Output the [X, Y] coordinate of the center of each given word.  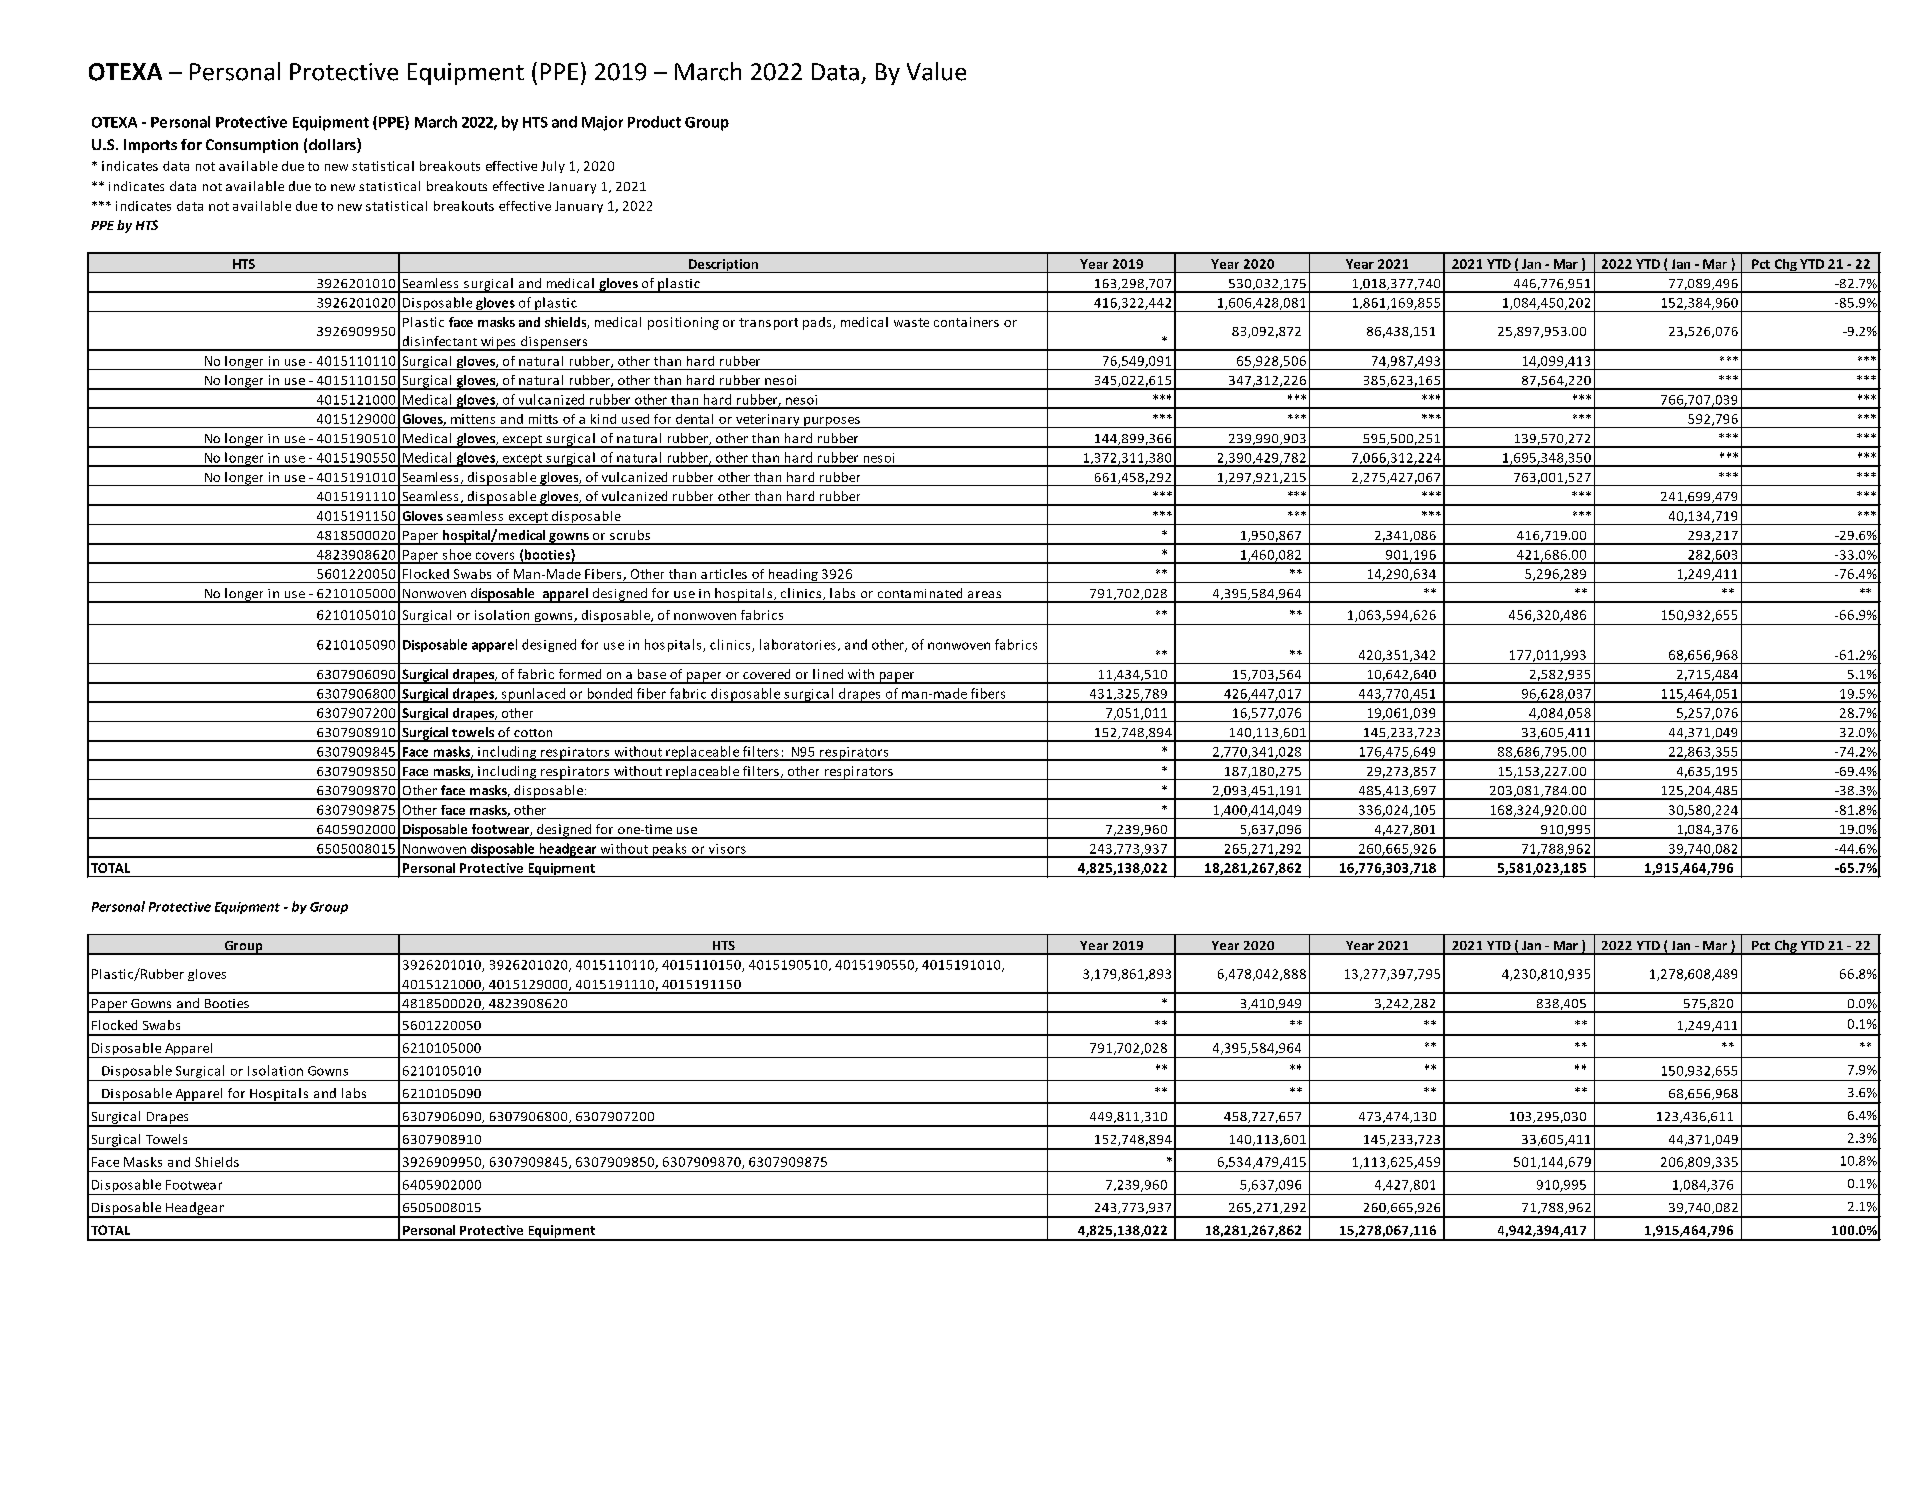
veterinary [768, 421]
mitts [543, 419]
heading [793, 576]
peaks [669, 850]
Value [936, 71]
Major [602, 123]
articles [724, 574]
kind [603, 419]
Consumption [252, 146]
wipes [498, 344]
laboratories [798, 644]
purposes [832, 422]
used [635, 419]
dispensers [554, 343]
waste [911, 322]
